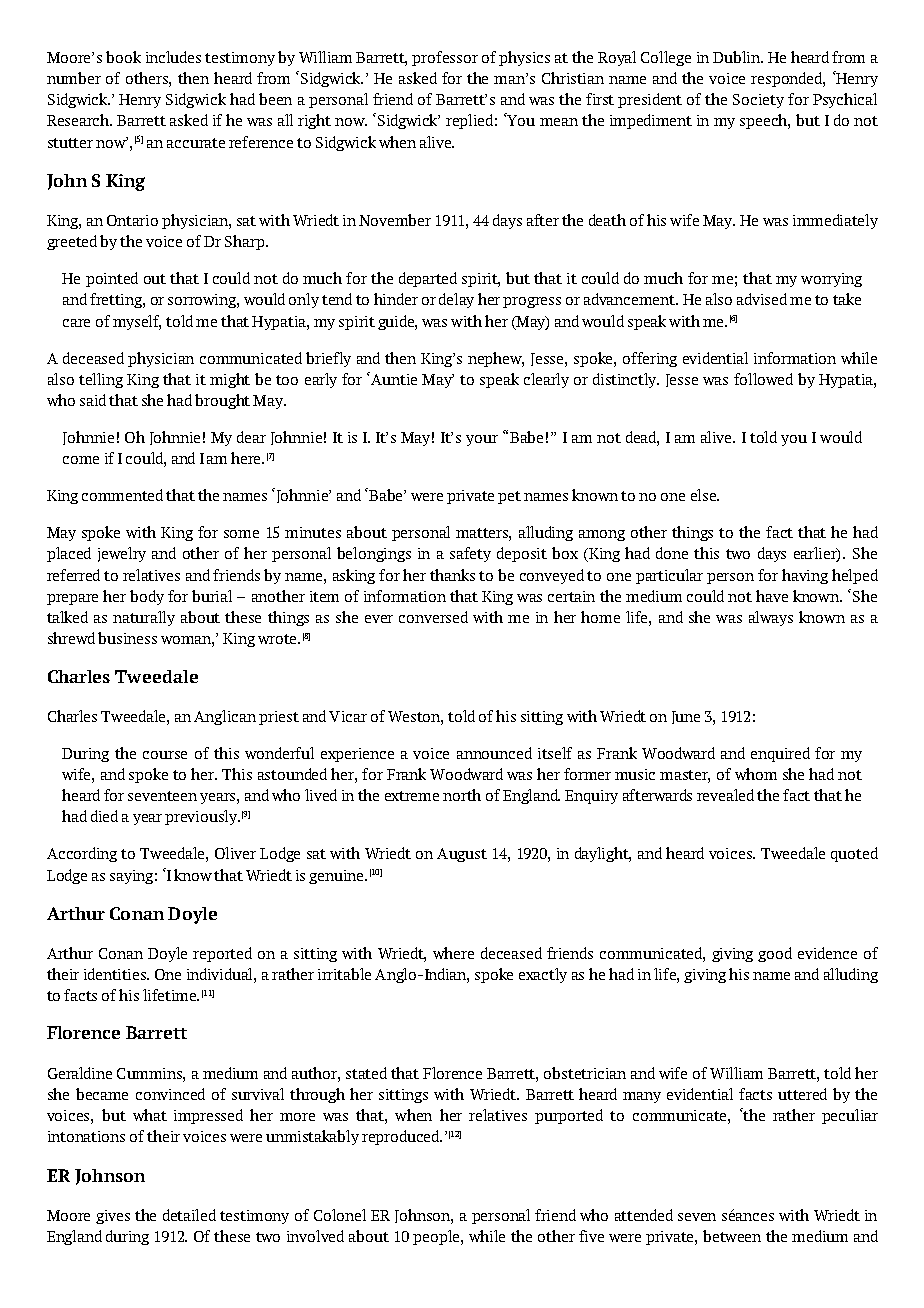 The width and height of the document is (924, 1308). Describe the element at coordinates (437, 1237) in the document. I see `people` at that location.
